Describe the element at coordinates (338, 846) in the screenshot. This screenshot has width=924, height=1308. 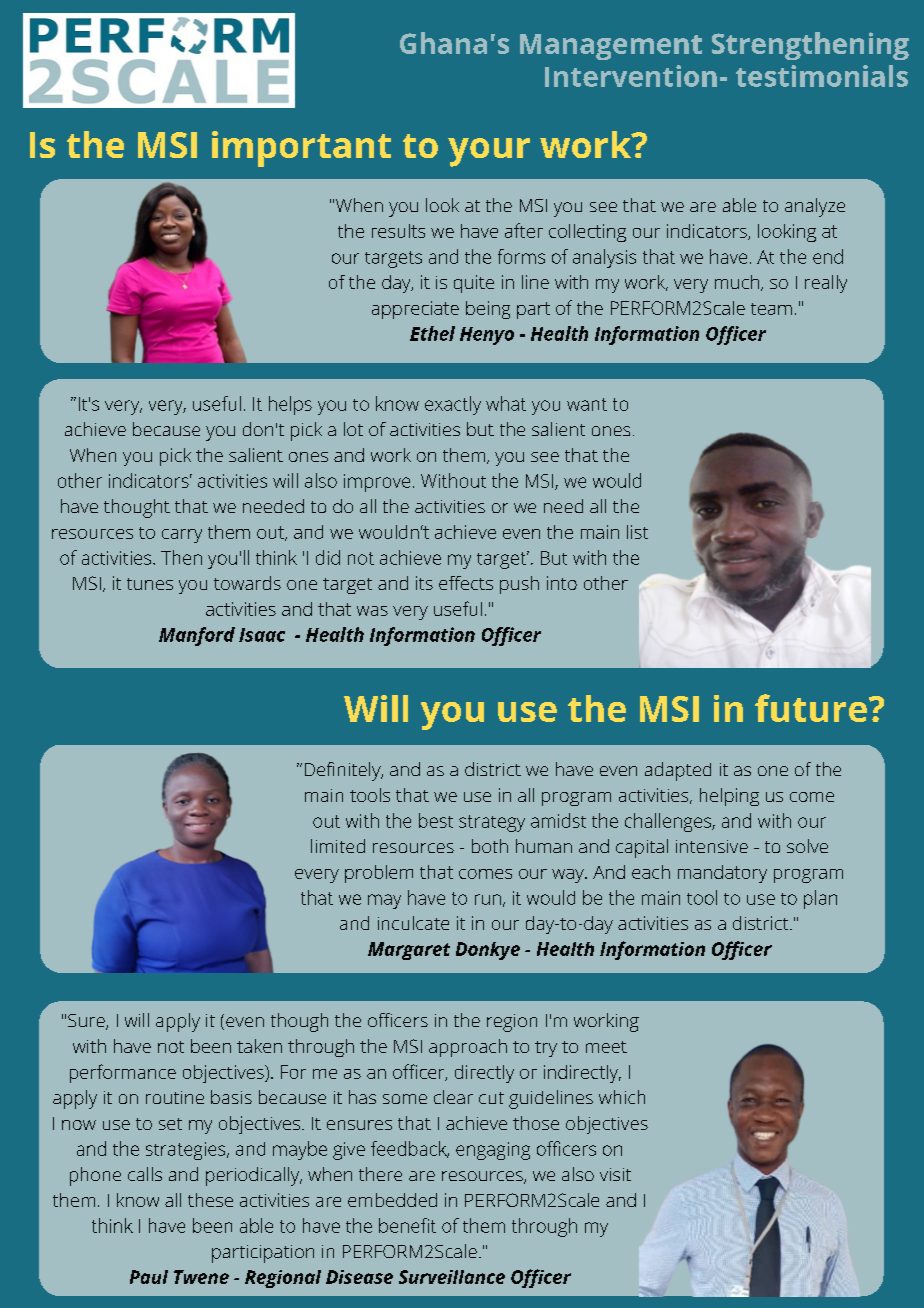
I see `limited` at that location.
